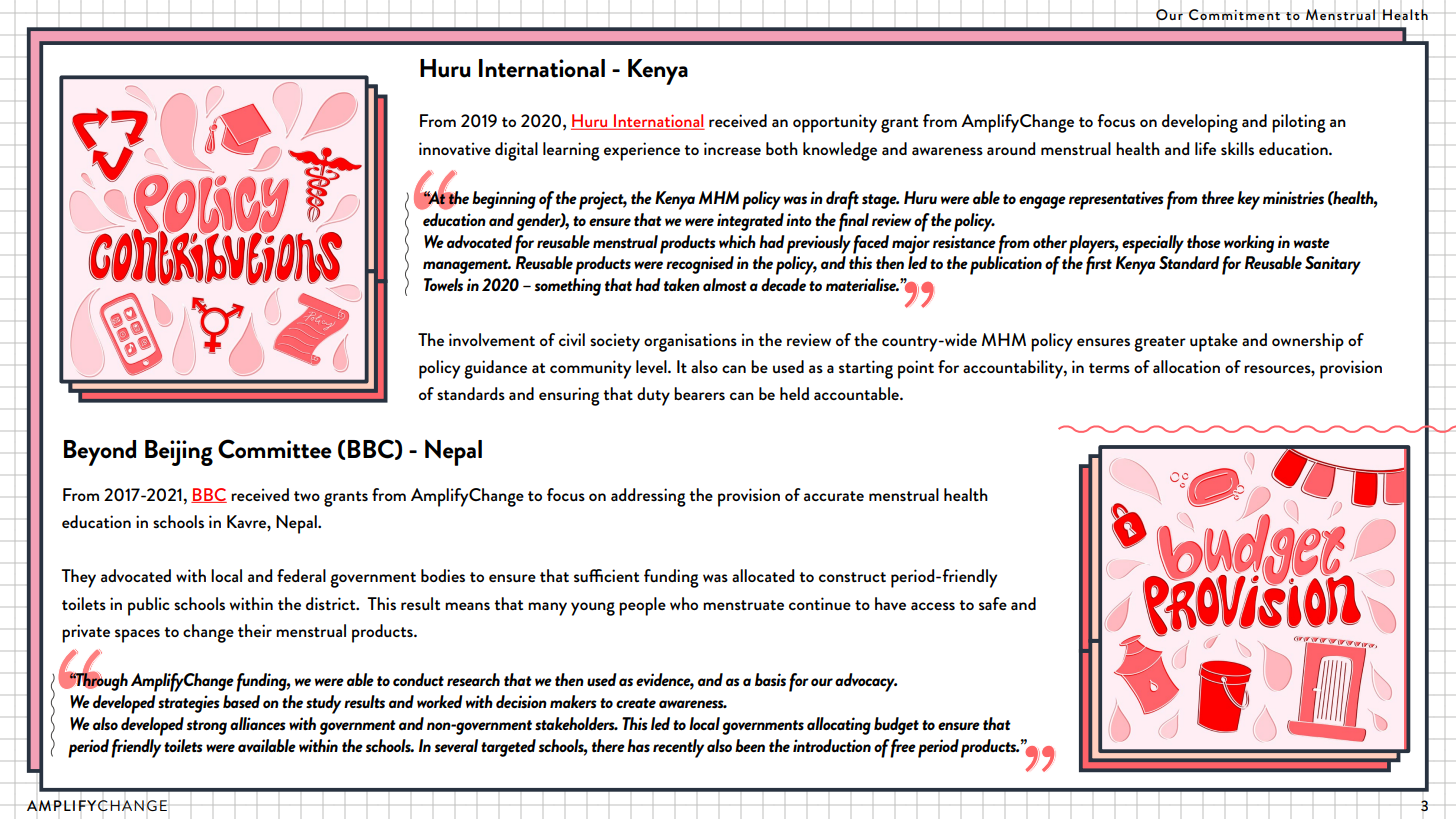 This image has width=1456, height=819. Describe the element at coordinates (1186, 366) in the image. I see `allocation` at that location.
